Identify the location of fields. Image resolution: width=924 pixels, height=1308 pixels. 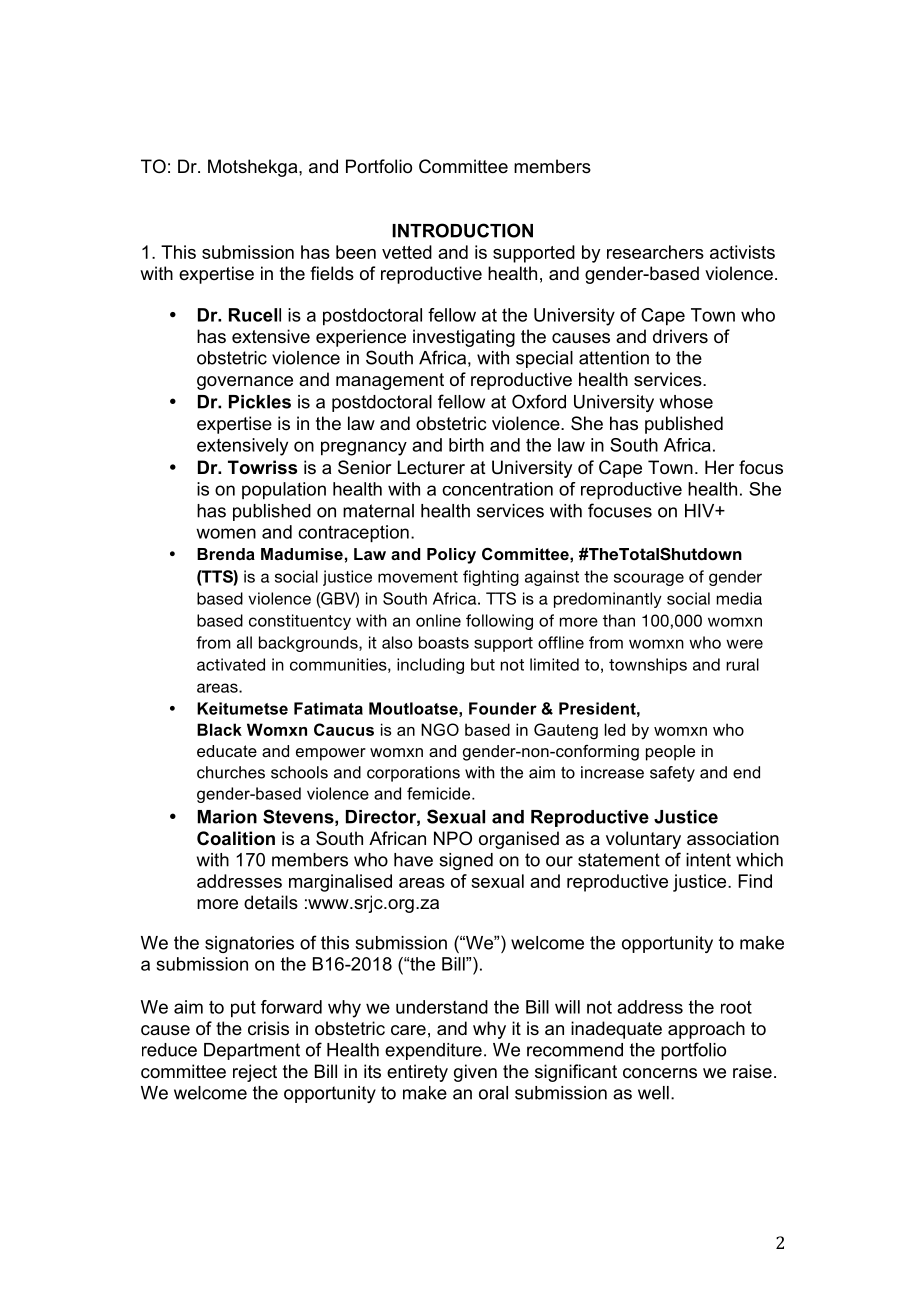
(332, 273).
